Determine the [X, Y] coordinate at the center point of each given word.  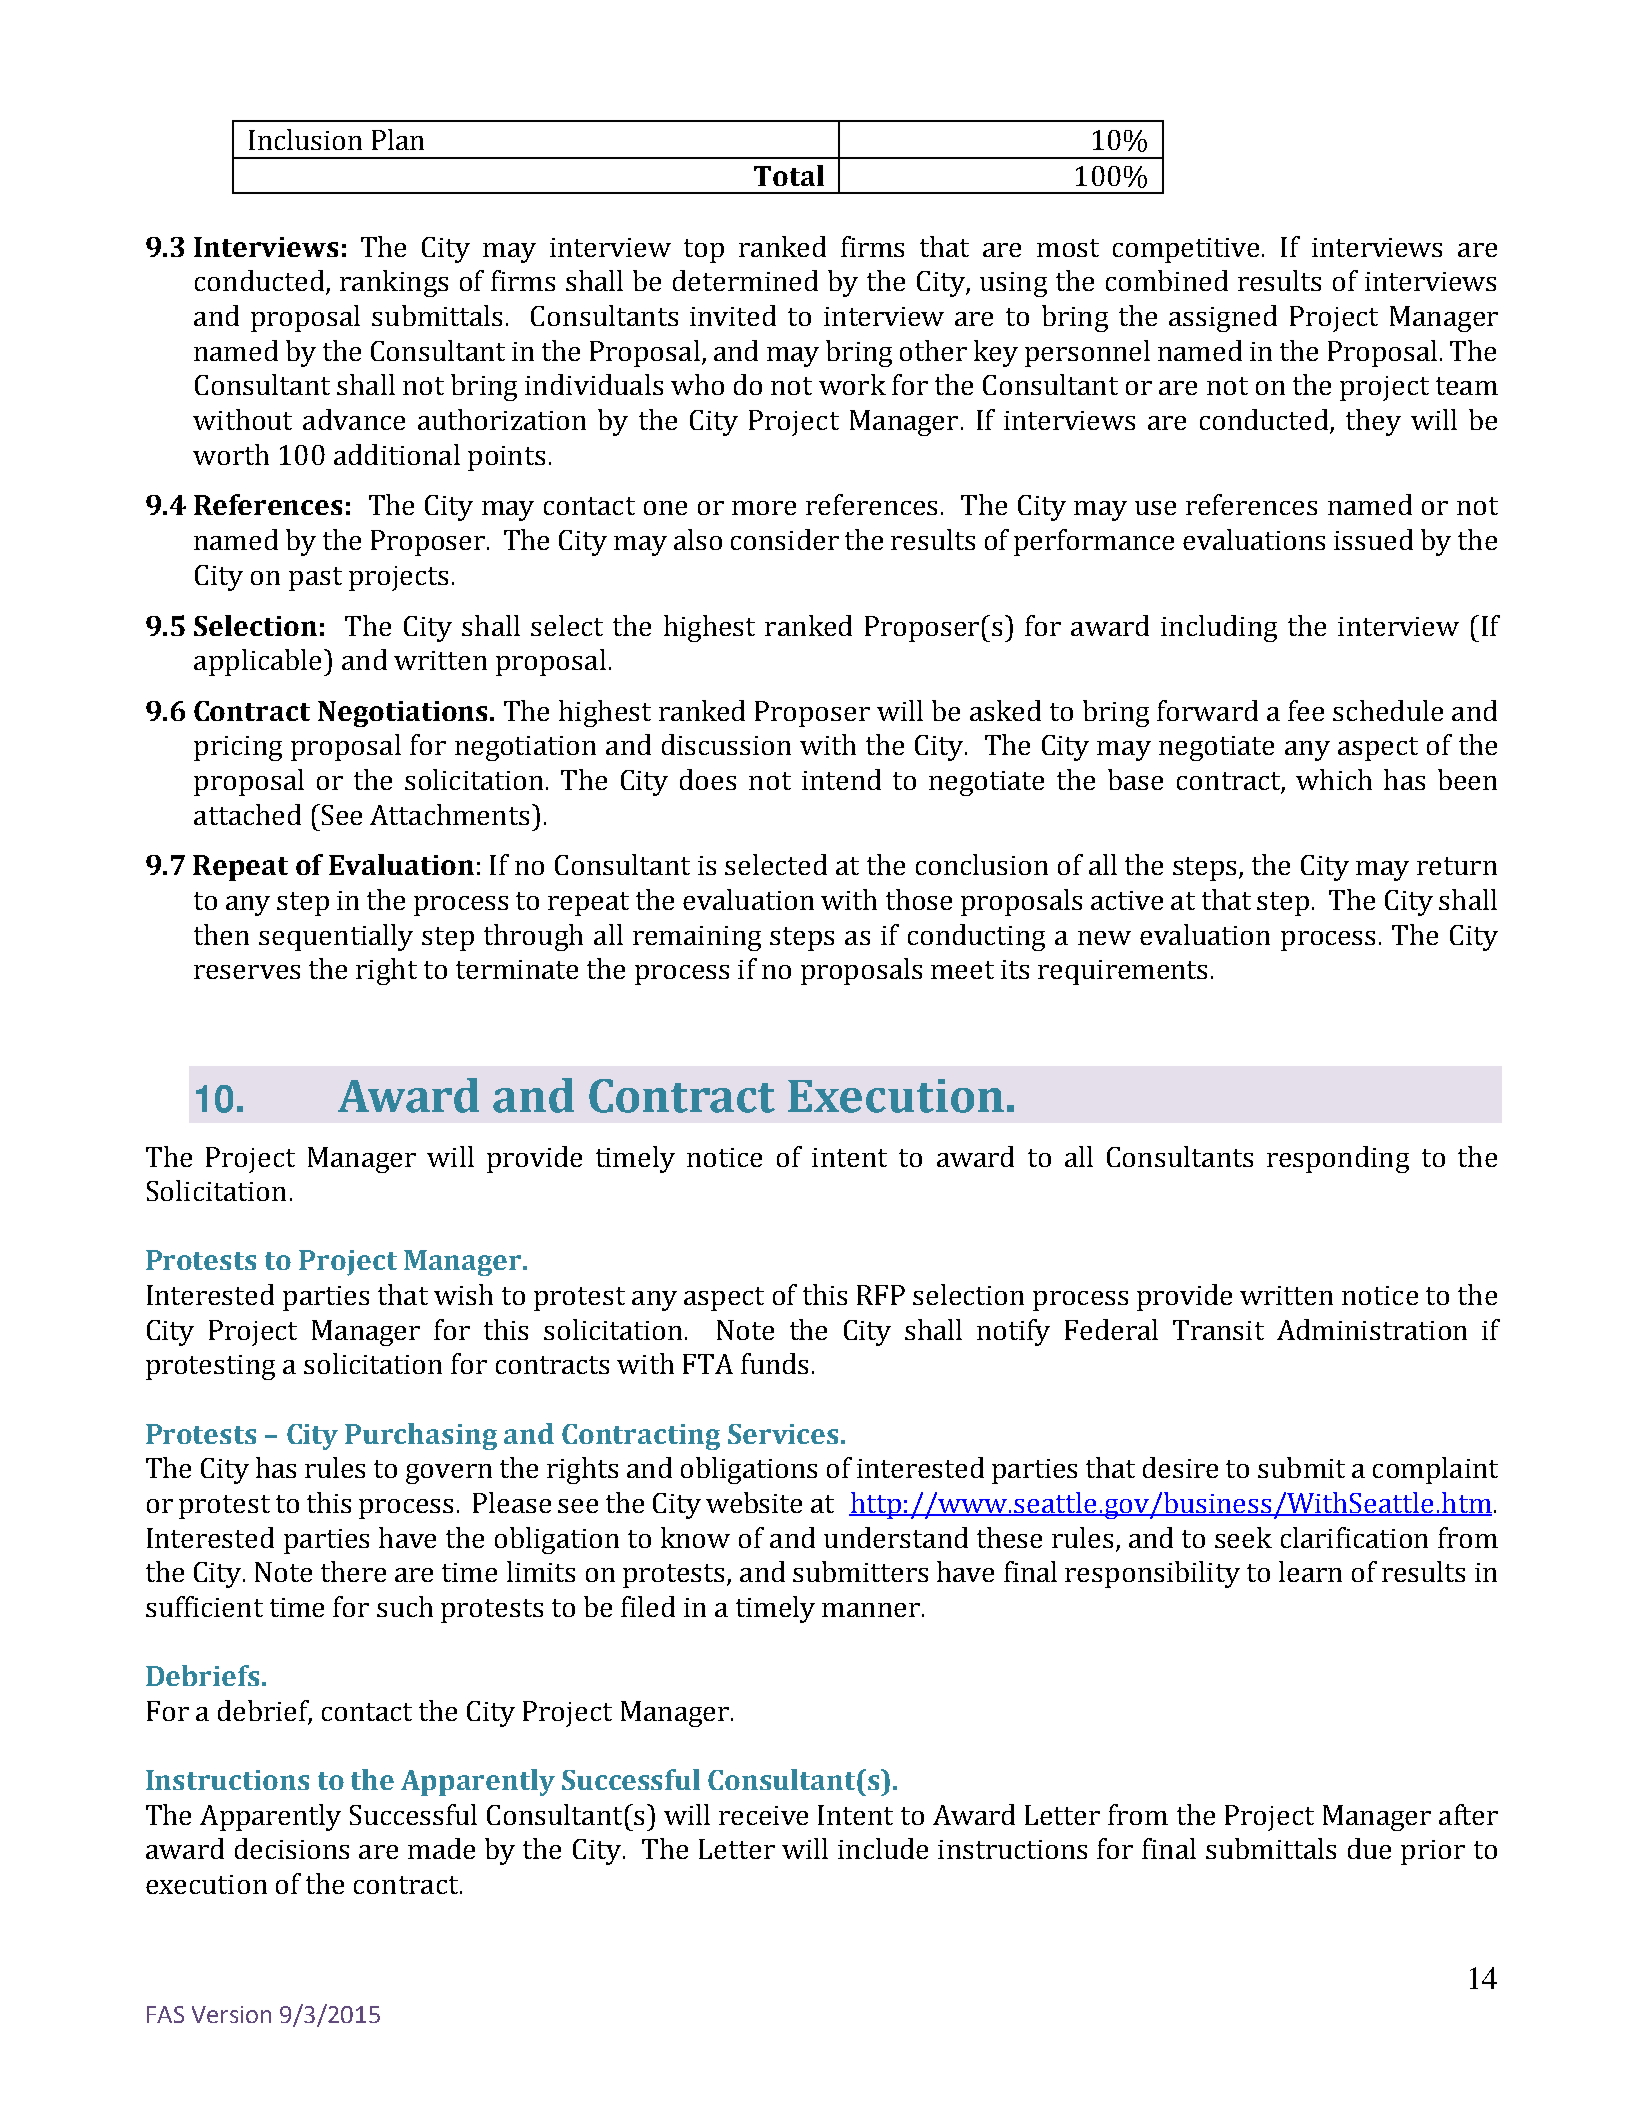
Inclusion [305, 139]
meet [962, 970]
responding [1338, 1159]
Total [789, 175]
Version [231, 2014]
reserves [247, 972]
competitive [1186, 250]
